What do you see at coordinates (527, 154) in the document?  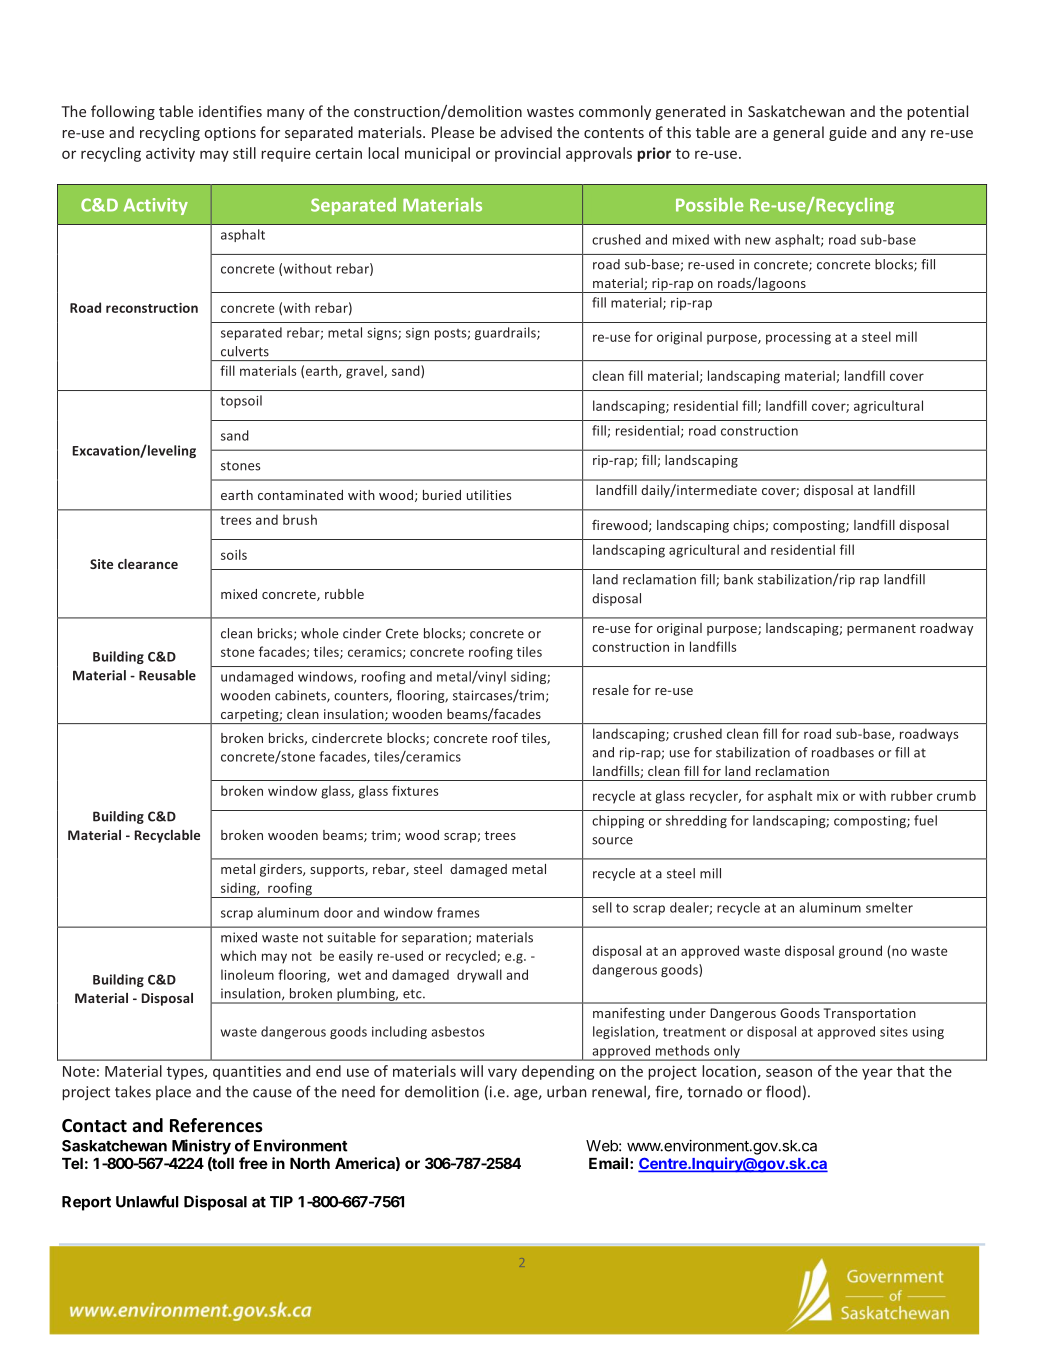 I see `provincial` at bounding box center [527, 154].
